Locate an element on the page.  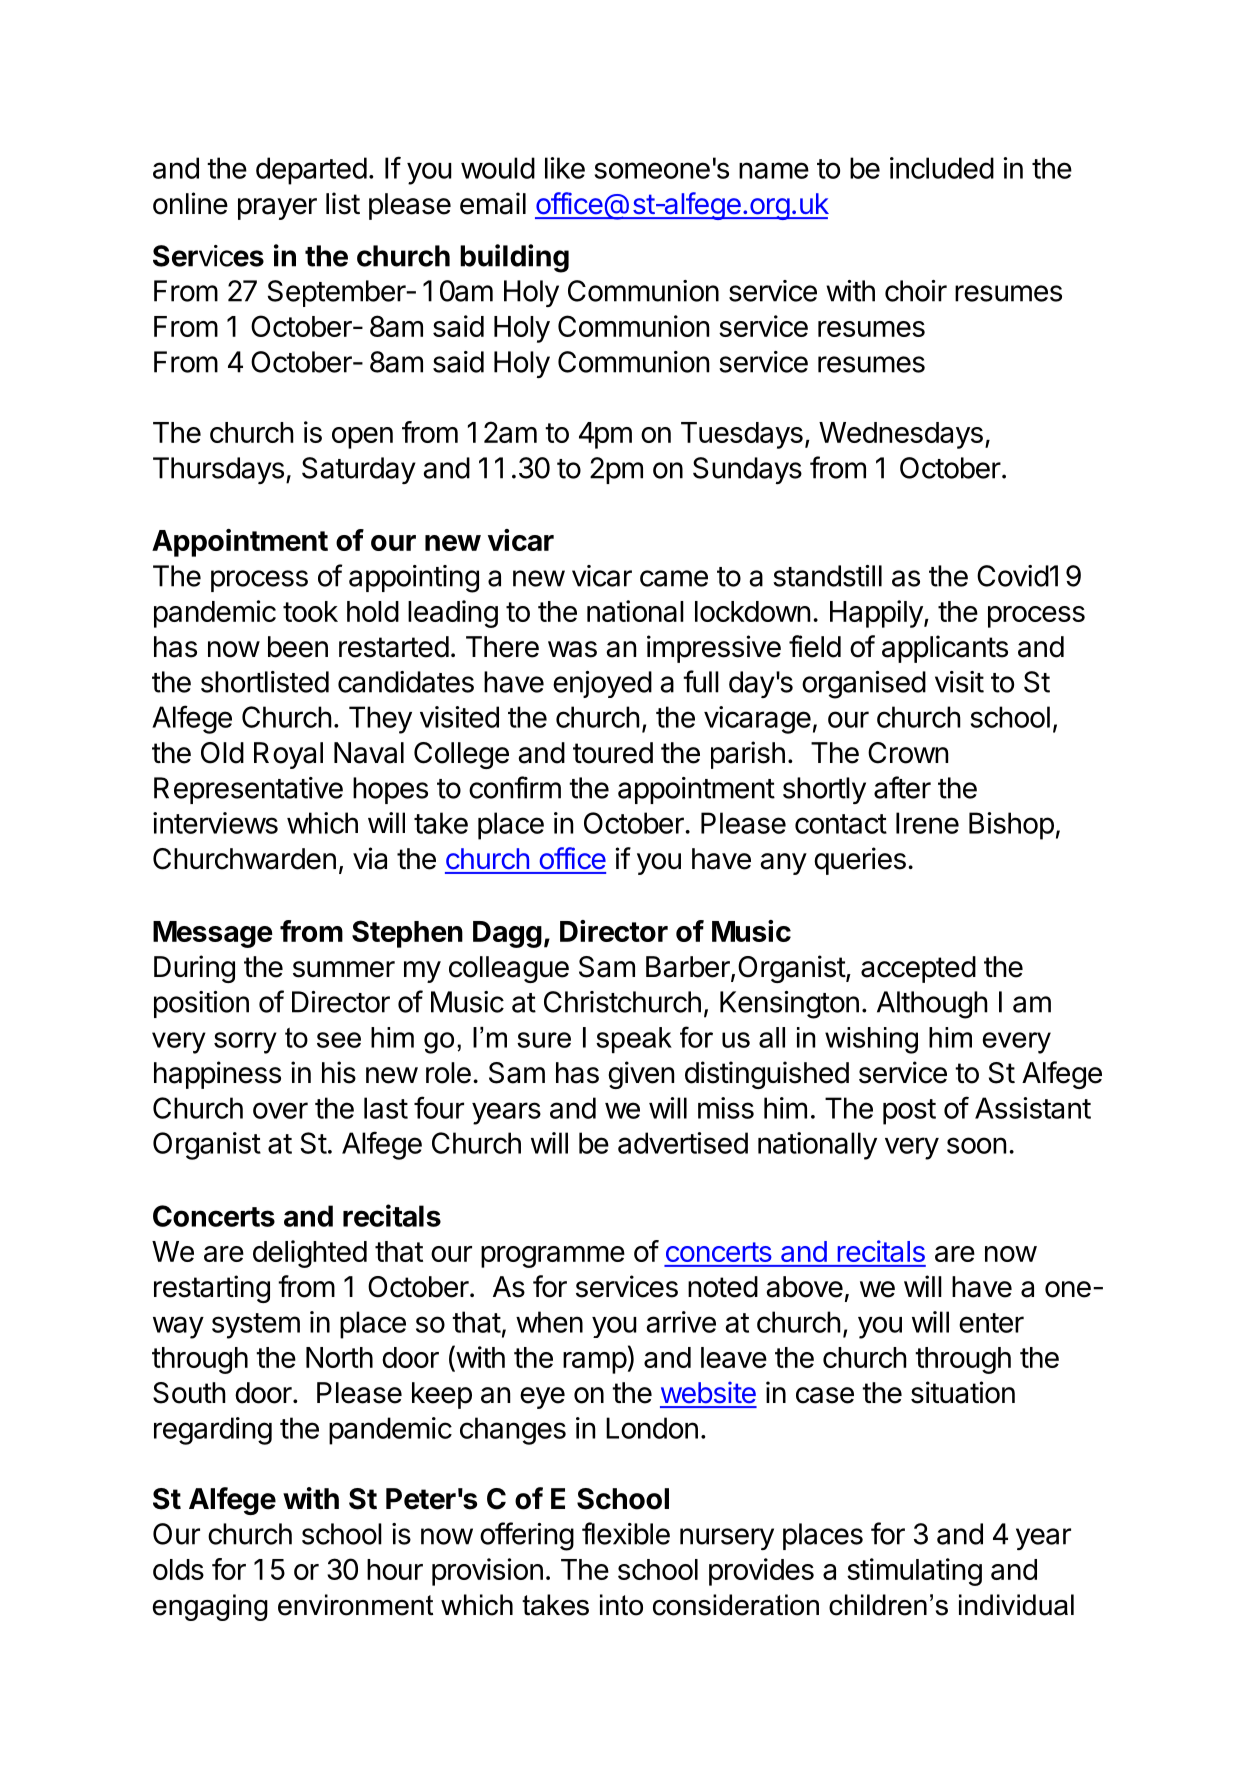
been is located at coordinates (298, 647).
